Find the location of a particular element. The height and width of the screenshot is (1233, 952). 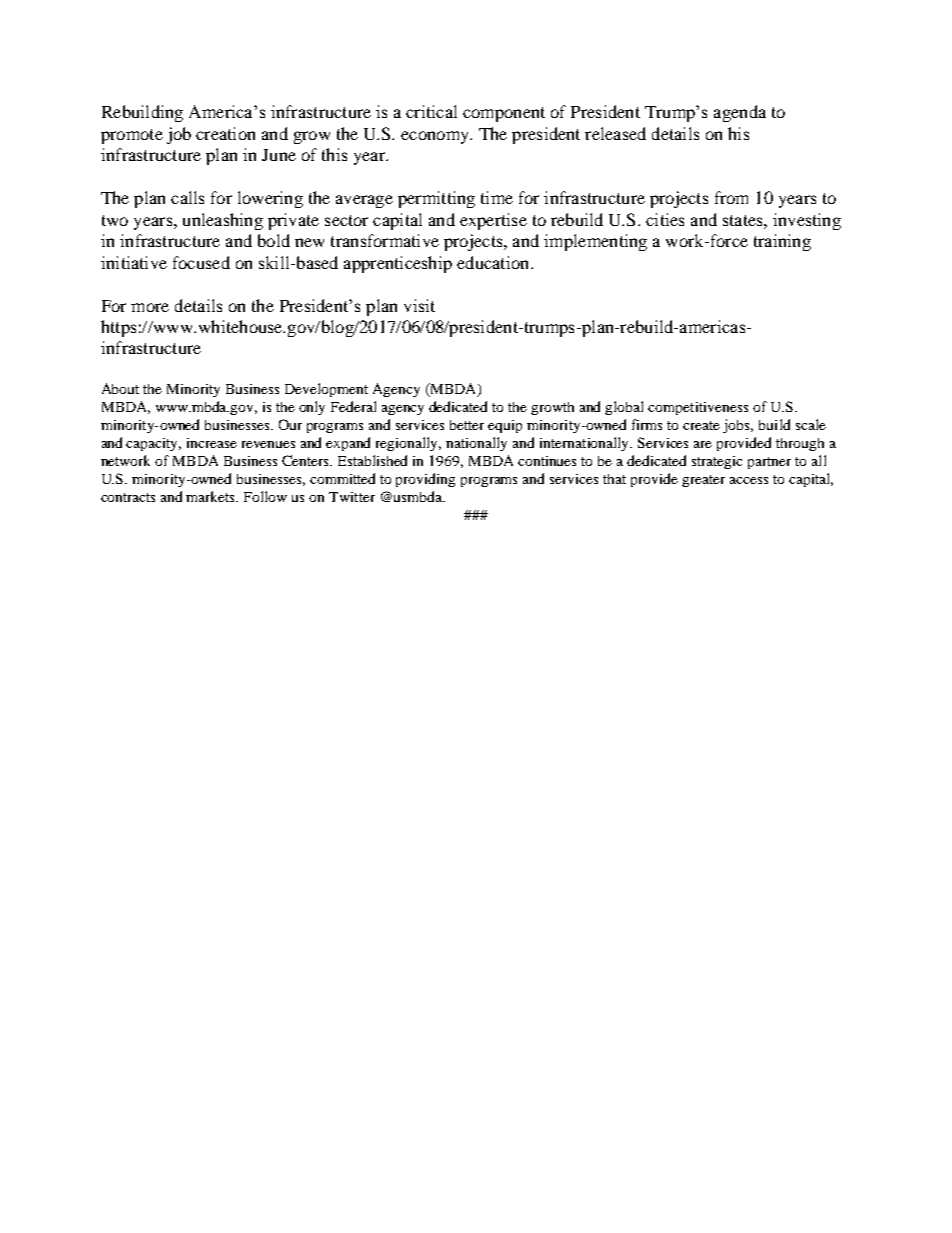

component is located at coordinates (504, 114).
